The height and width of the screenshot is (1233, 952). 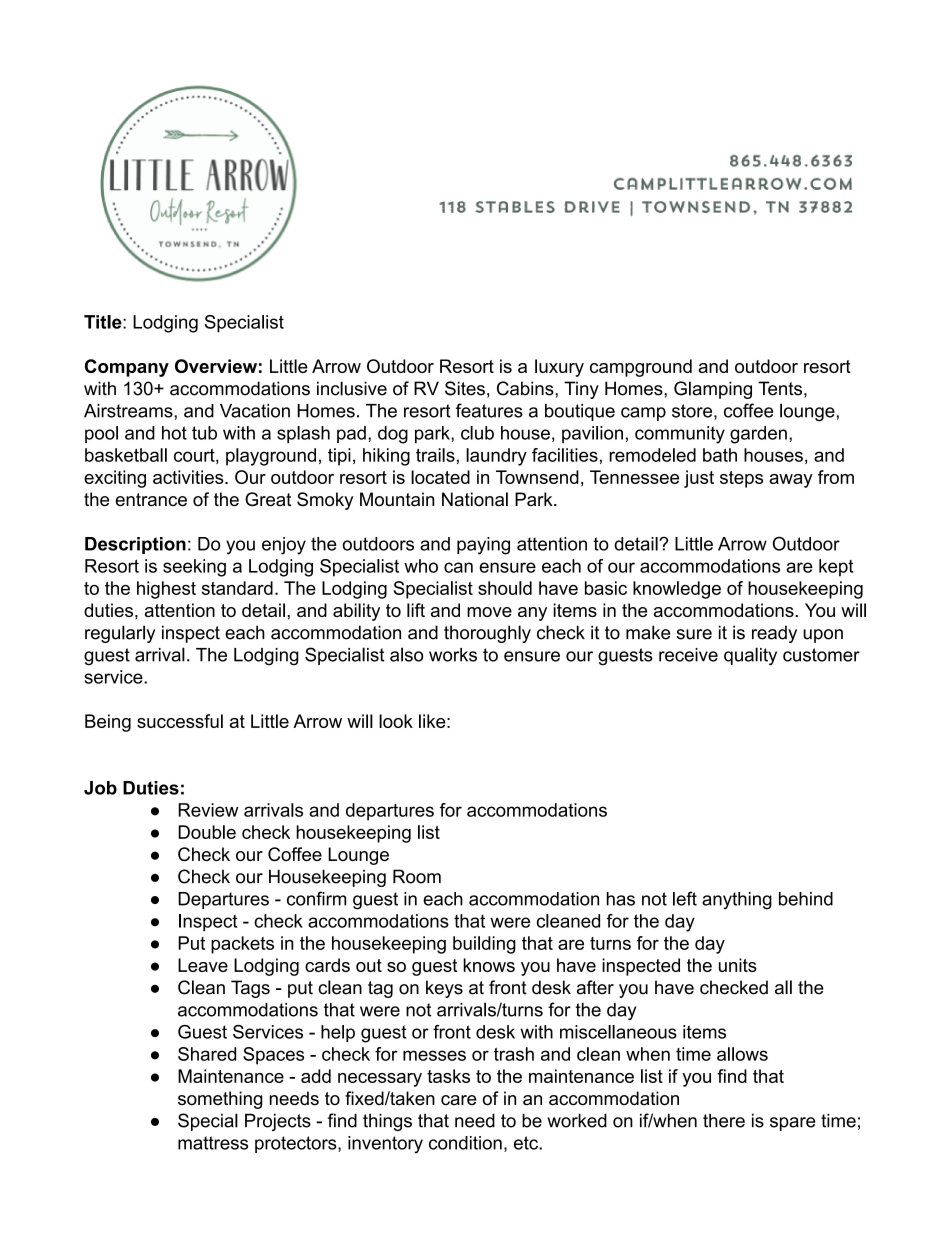 What do you see at coordinates (396, 721) in the screenshot?
I see `look` at bounding box center [396, 721].
